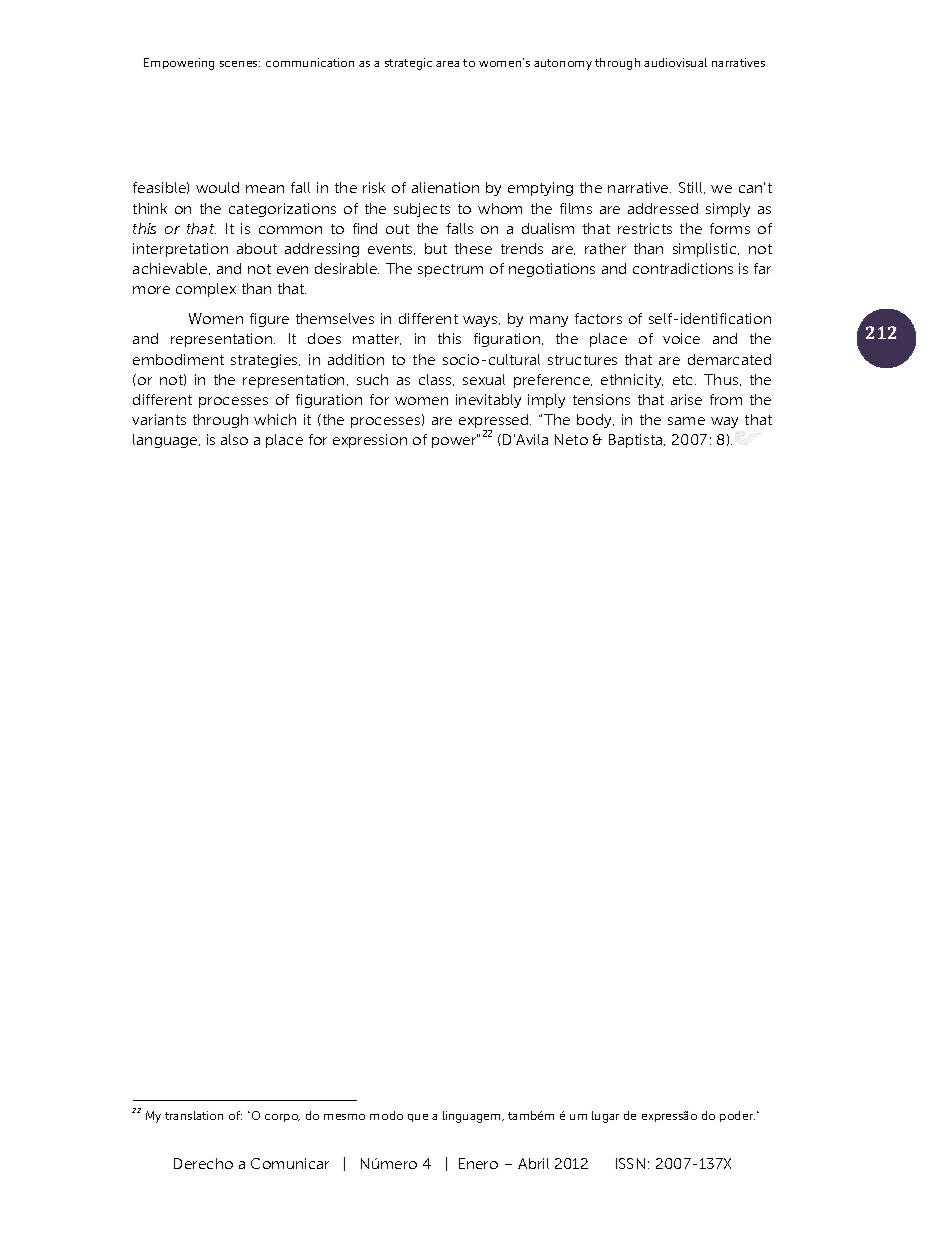 This page has width=952, height=1233. Describe the element at coordinates (488, 401) in the page. I see `inevitably` at that location.
